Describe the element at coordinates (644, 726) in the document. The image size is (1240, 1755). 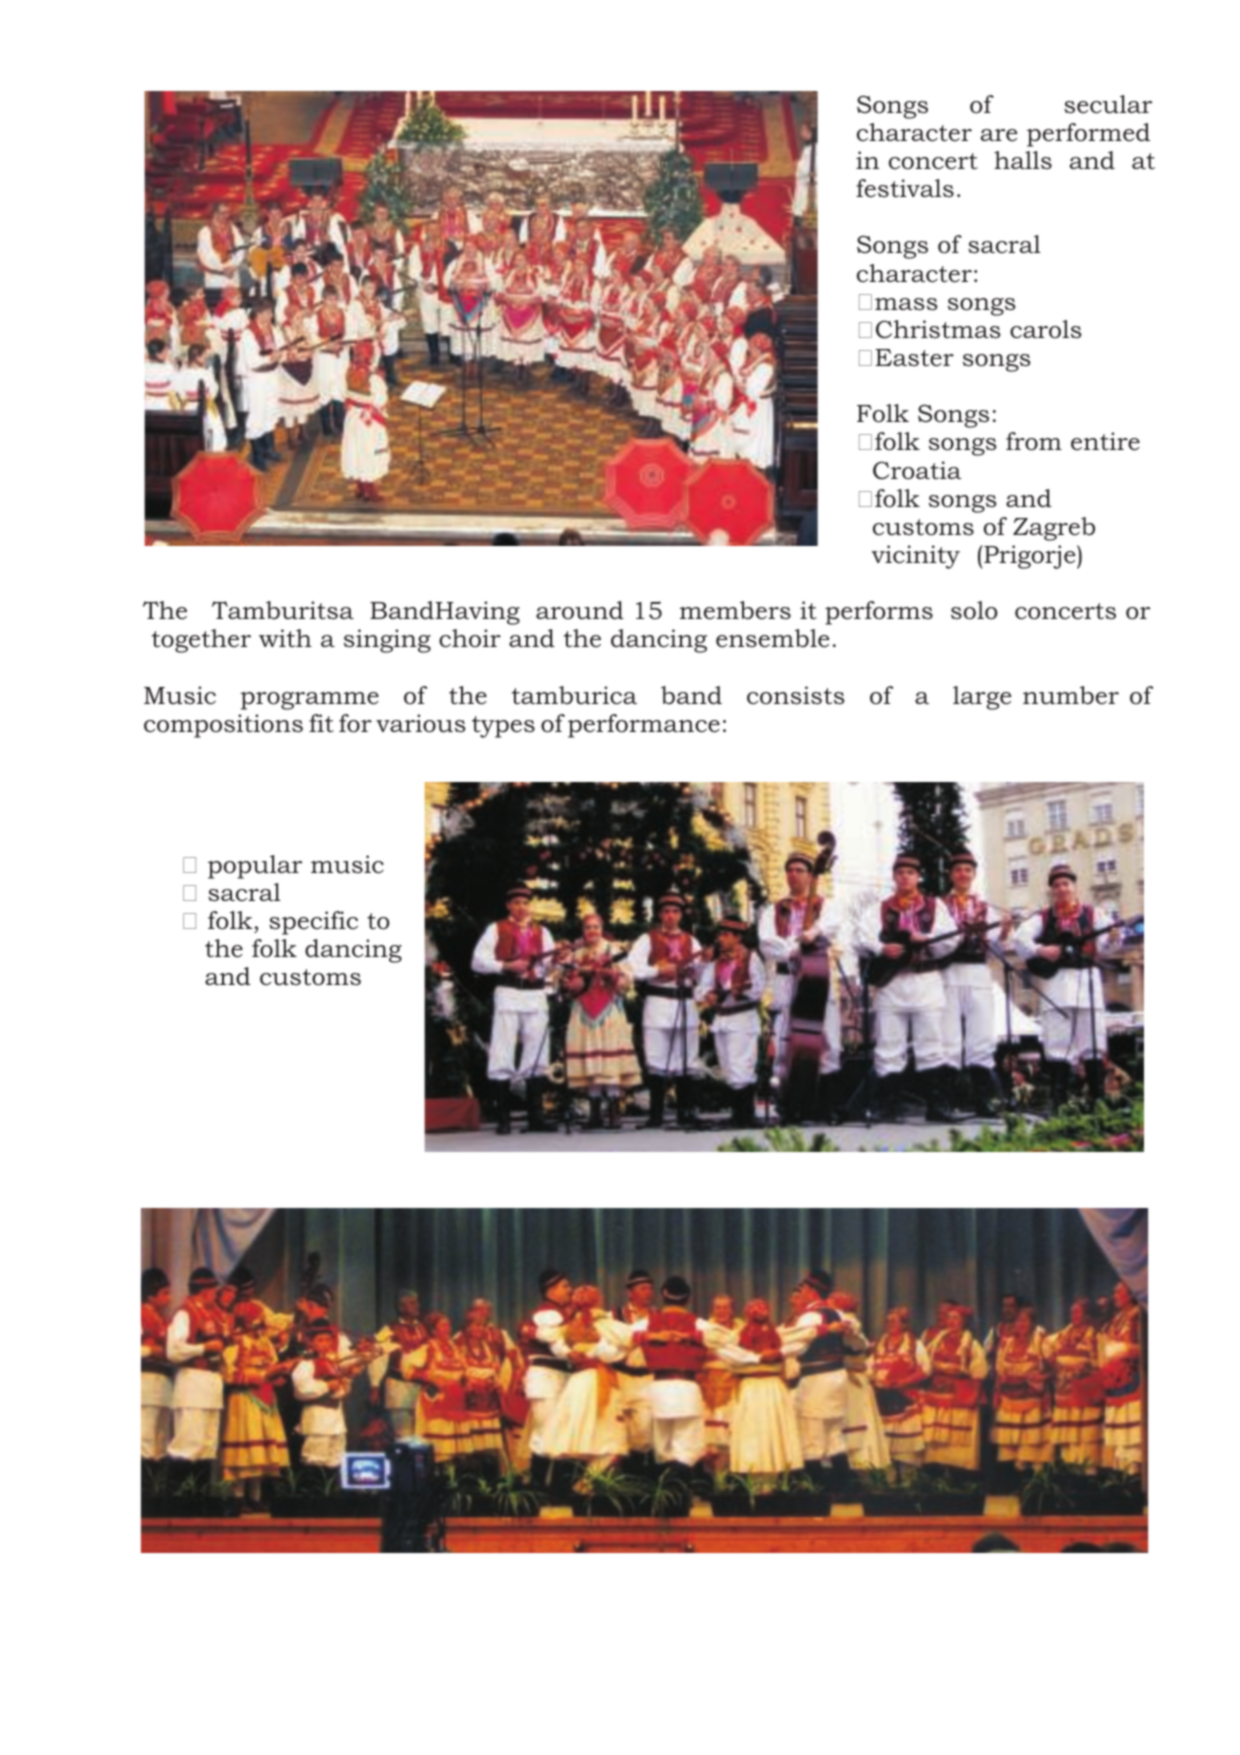
I see `performance` at that location.
